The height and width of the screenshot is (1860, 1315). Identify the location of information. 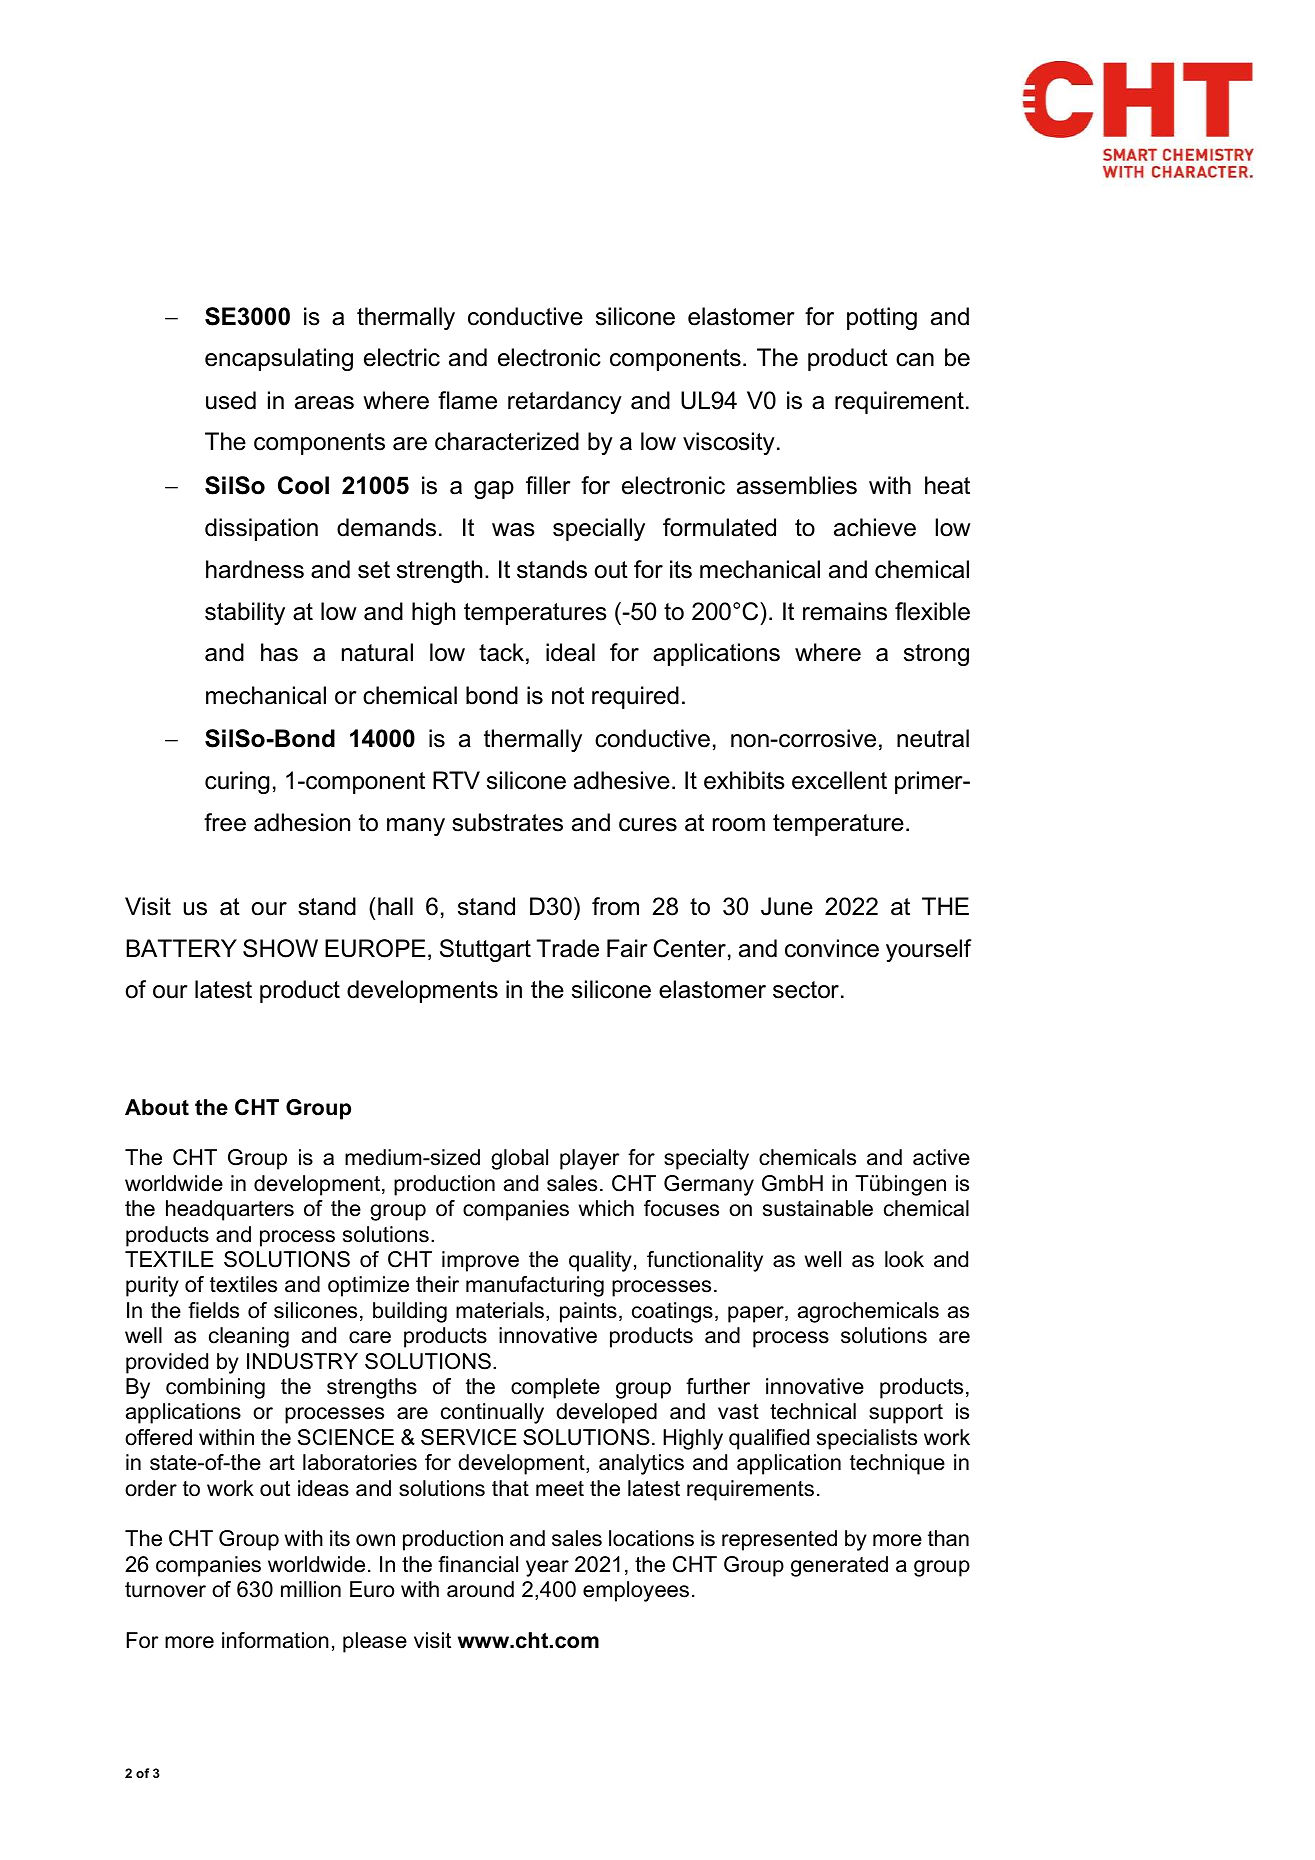
(275, 1640).
